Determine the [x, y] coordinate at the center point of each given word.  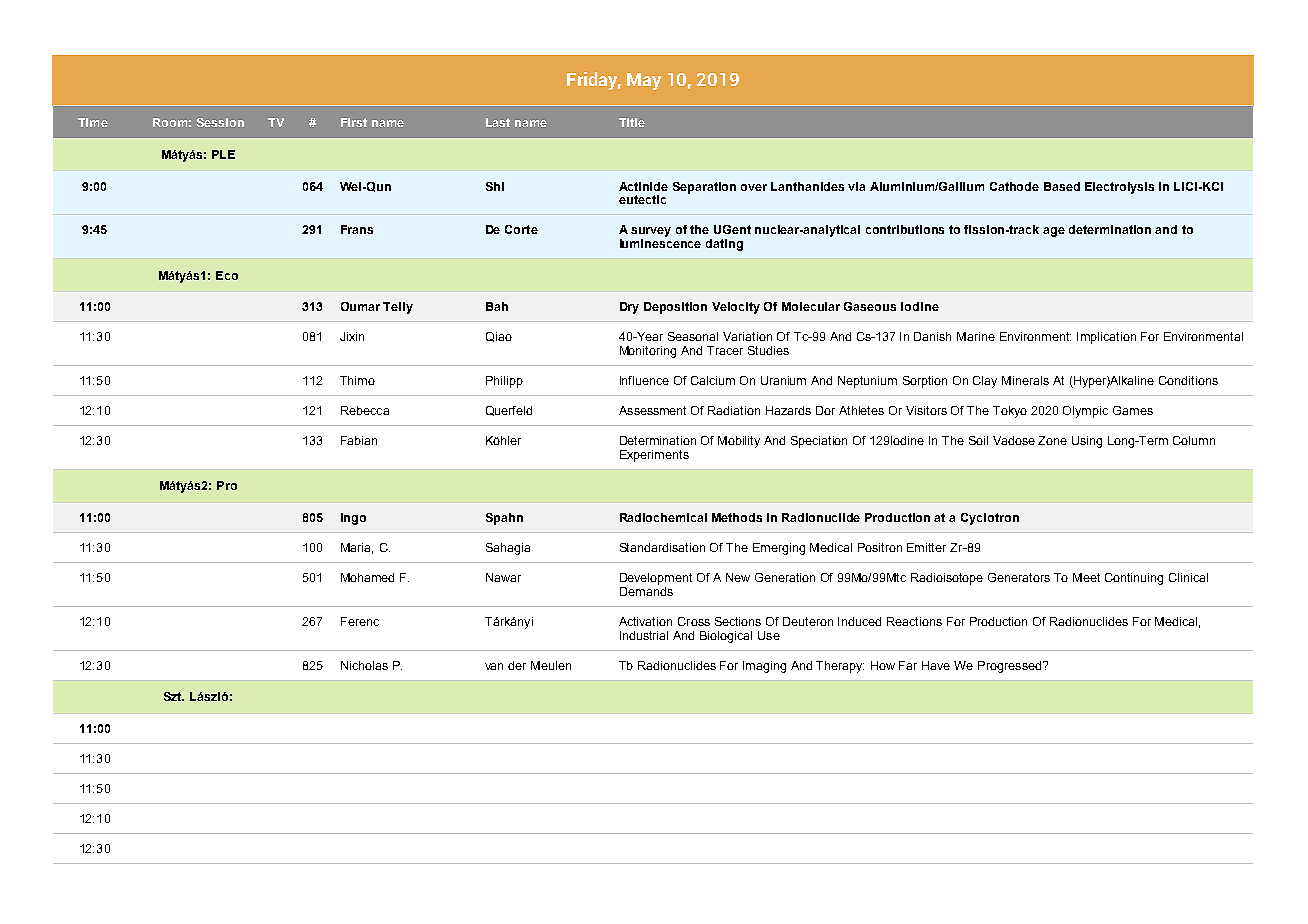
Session [220, 122]
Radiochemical [663, 517]
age [1054, 232]
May [644, 81]
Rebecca [365, 410]
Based [1062, 186]
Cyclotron [990, 519]
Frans [357, 229]
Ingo [353, 519]
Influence [644, 380]
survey [651, 233]
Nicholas [364, 665]
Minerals [1025, 380]
